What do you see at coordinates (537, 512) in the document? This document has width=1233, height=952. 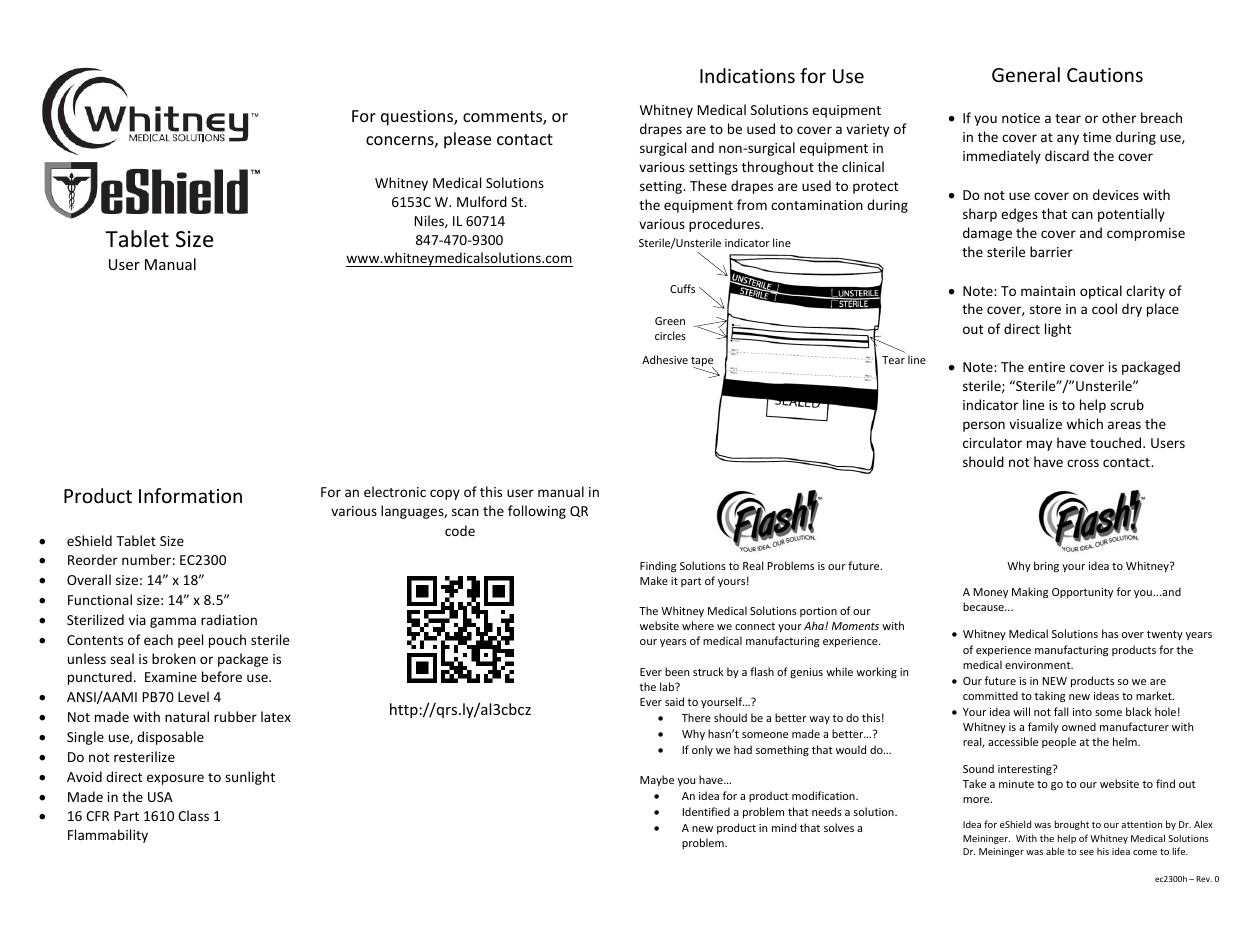 I see `following` at bounding box center [537, 512].
